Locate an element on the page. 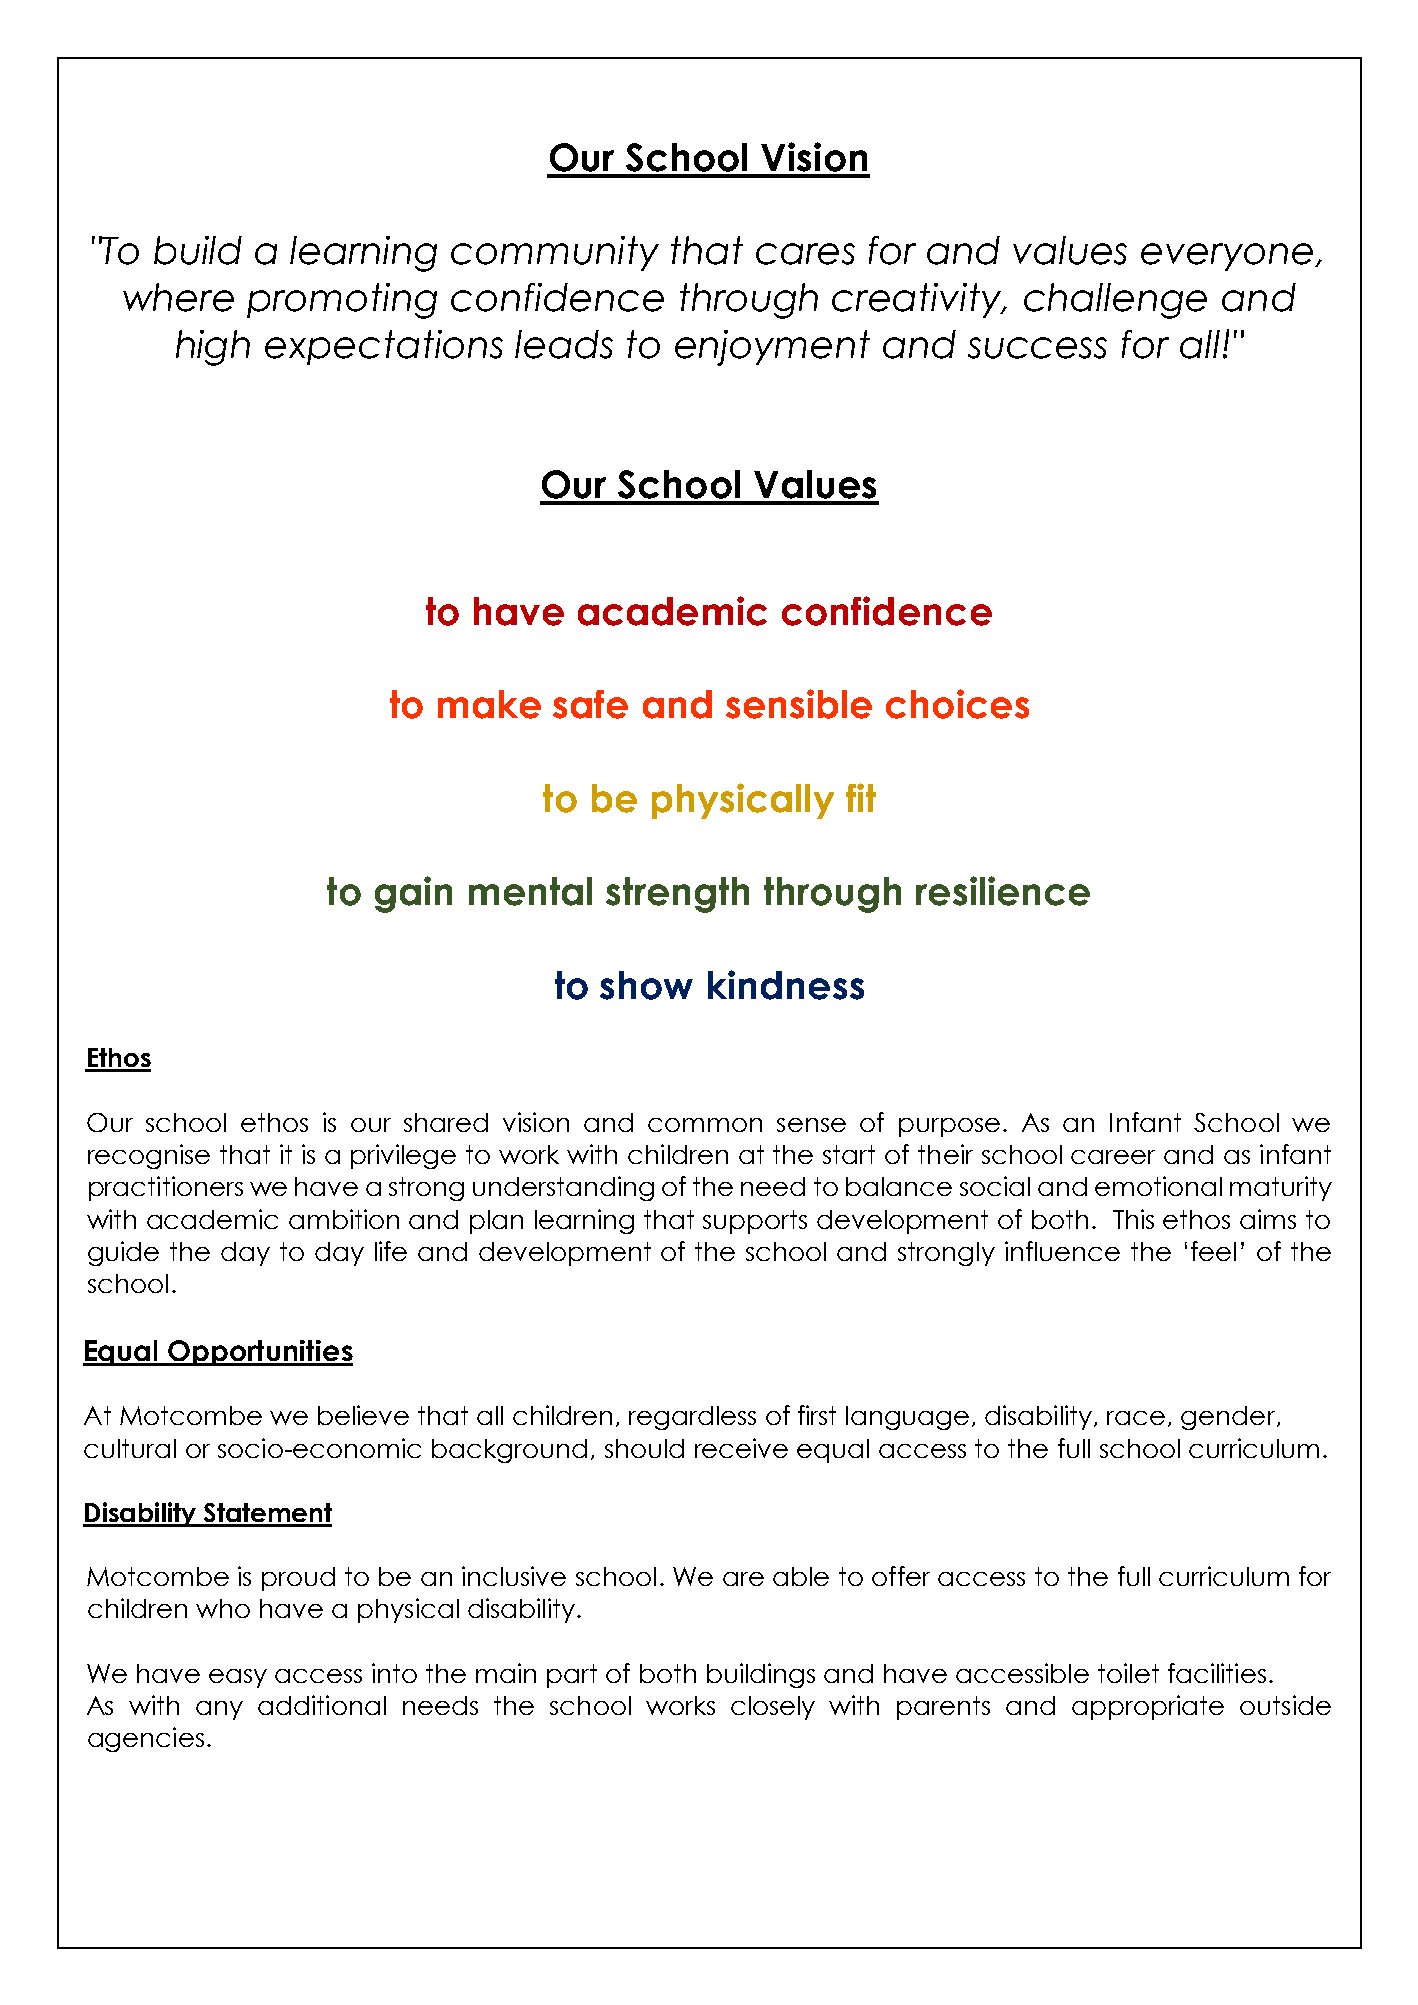 Image resolution: width=1418 pixels, height=2005 pixels. easy is located at coordinates (238, 1678).
